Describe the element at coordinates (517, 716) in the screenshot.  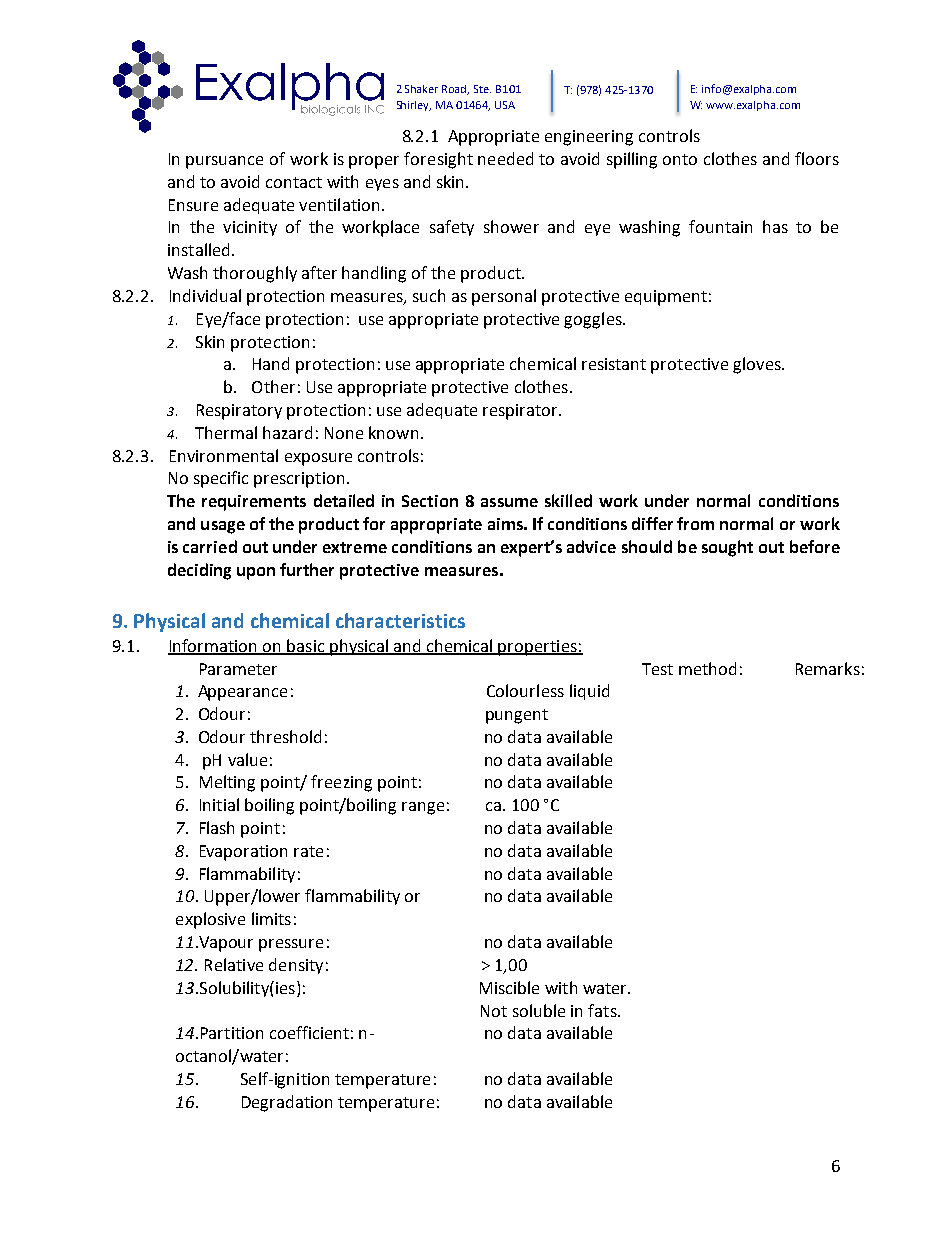
I see `pungent` at that location.
